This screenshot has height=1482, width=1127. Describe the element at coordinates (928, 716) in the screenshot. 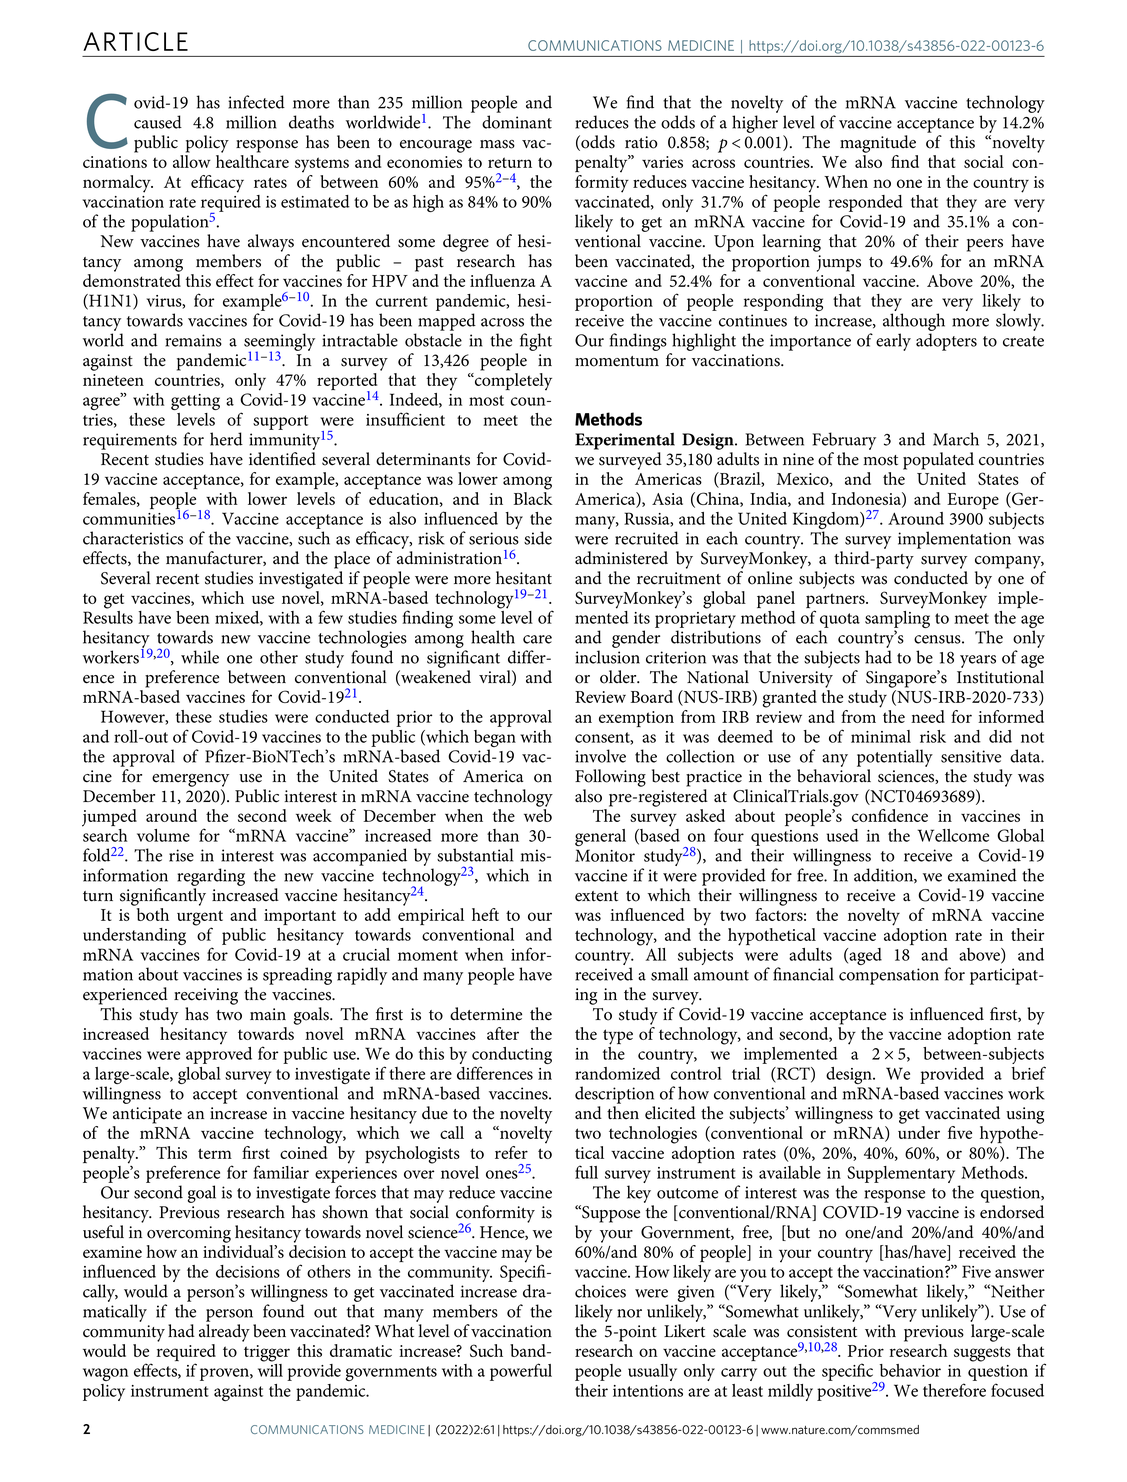

I see `need` at that location.
